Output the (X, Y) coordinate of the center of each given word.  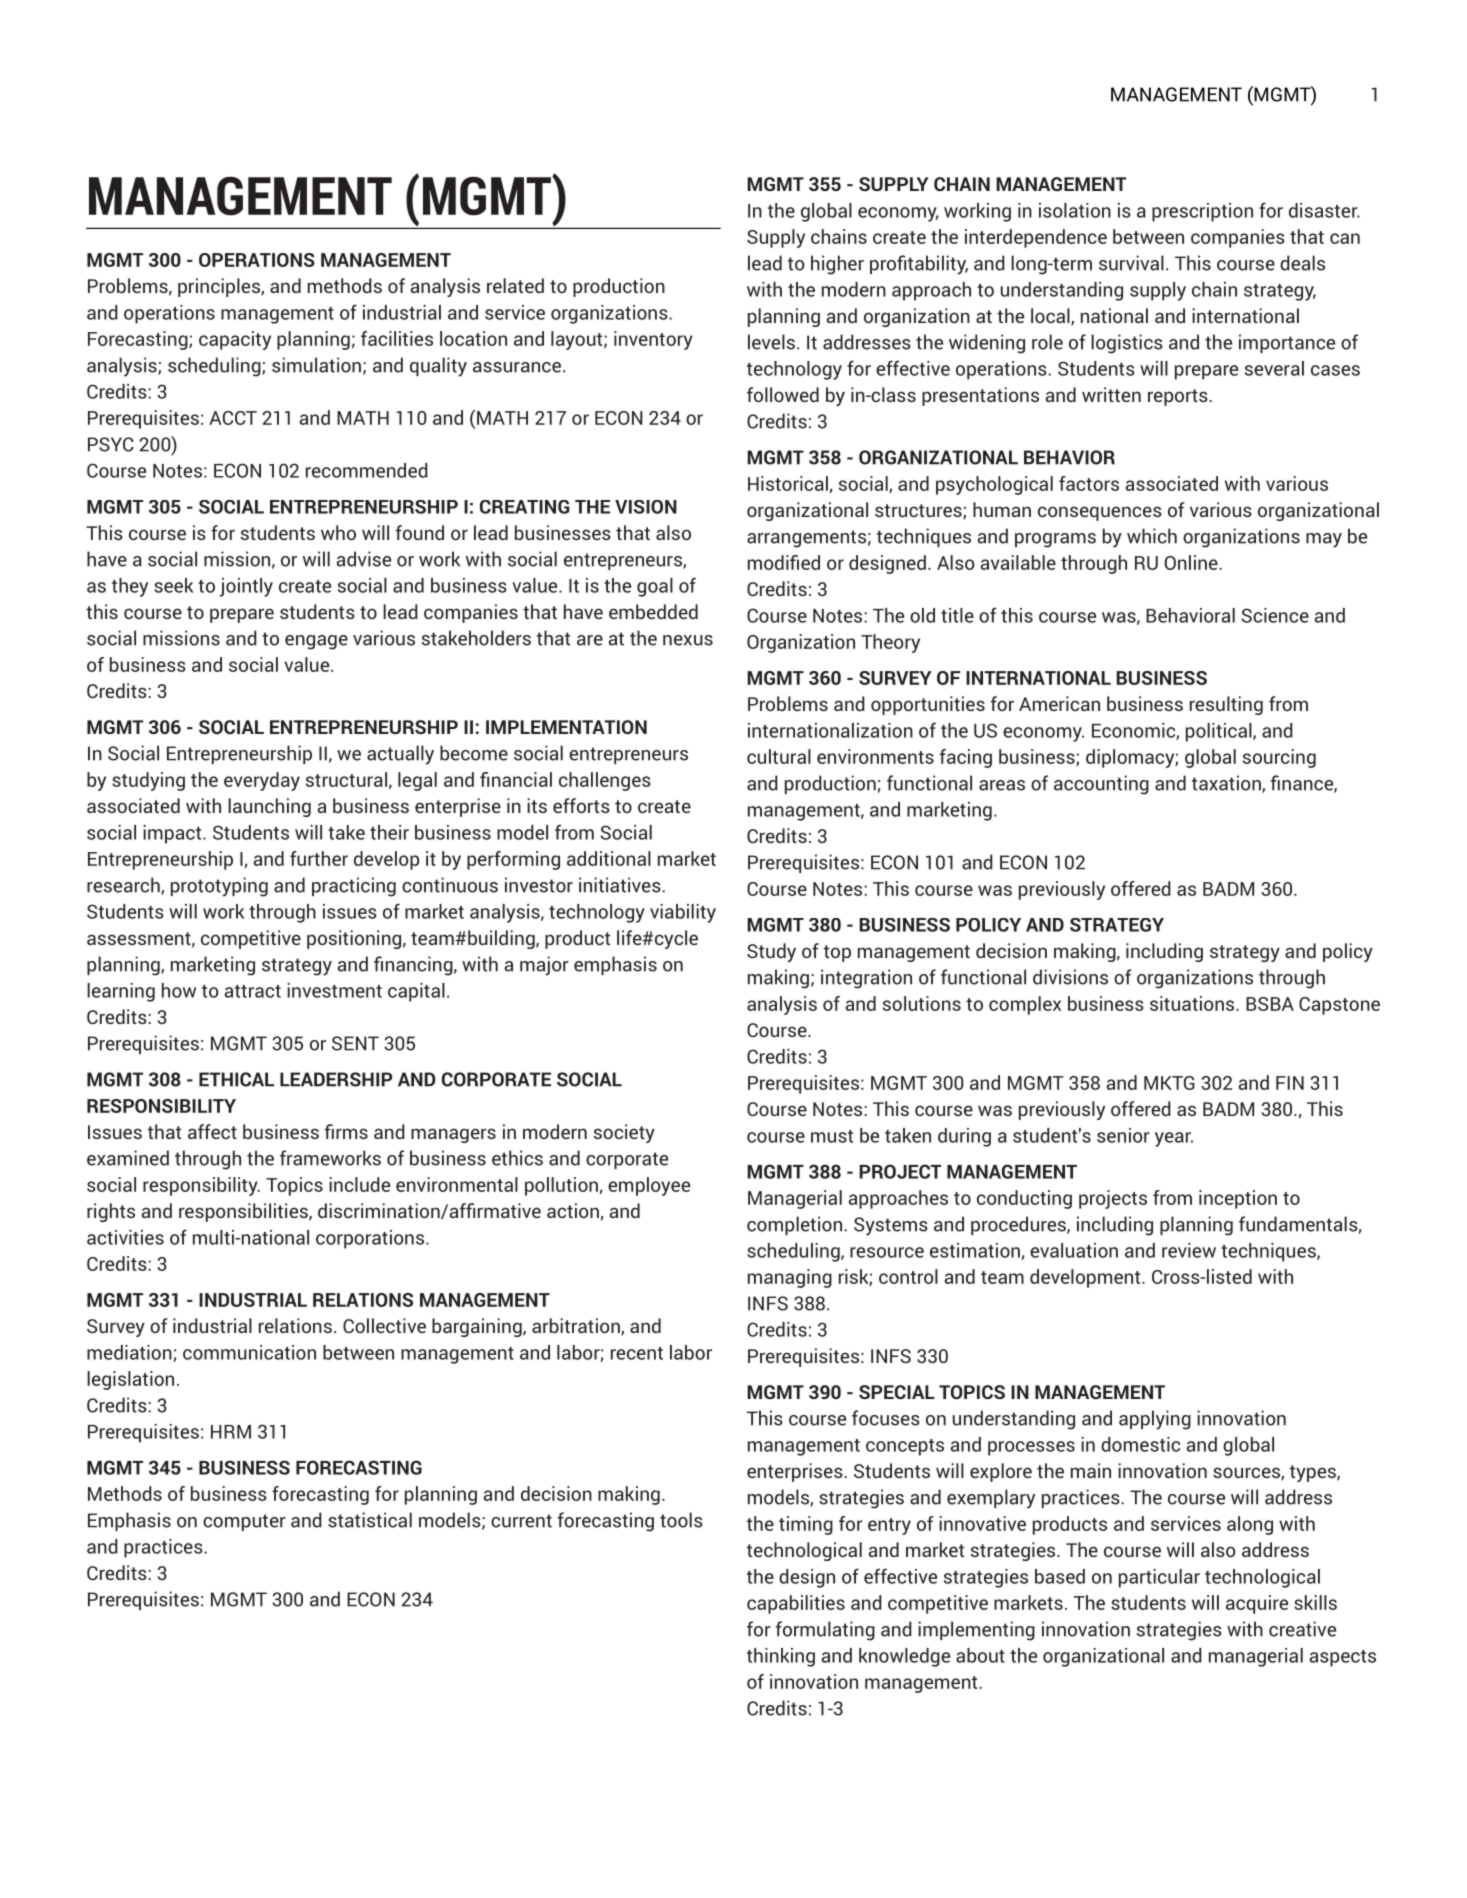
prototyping (219, 887)
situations (1193, 1003)
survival (1131, 263)
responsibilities (244, 1212)
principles (220, 287)
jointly (246, 587)
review (1189, 1250)
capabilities (796, 1604)
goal (655, 587)
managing (790, 1278)
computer (244, 1522)
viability (683, 913)
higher (837, 265)
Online (1192, 562)
